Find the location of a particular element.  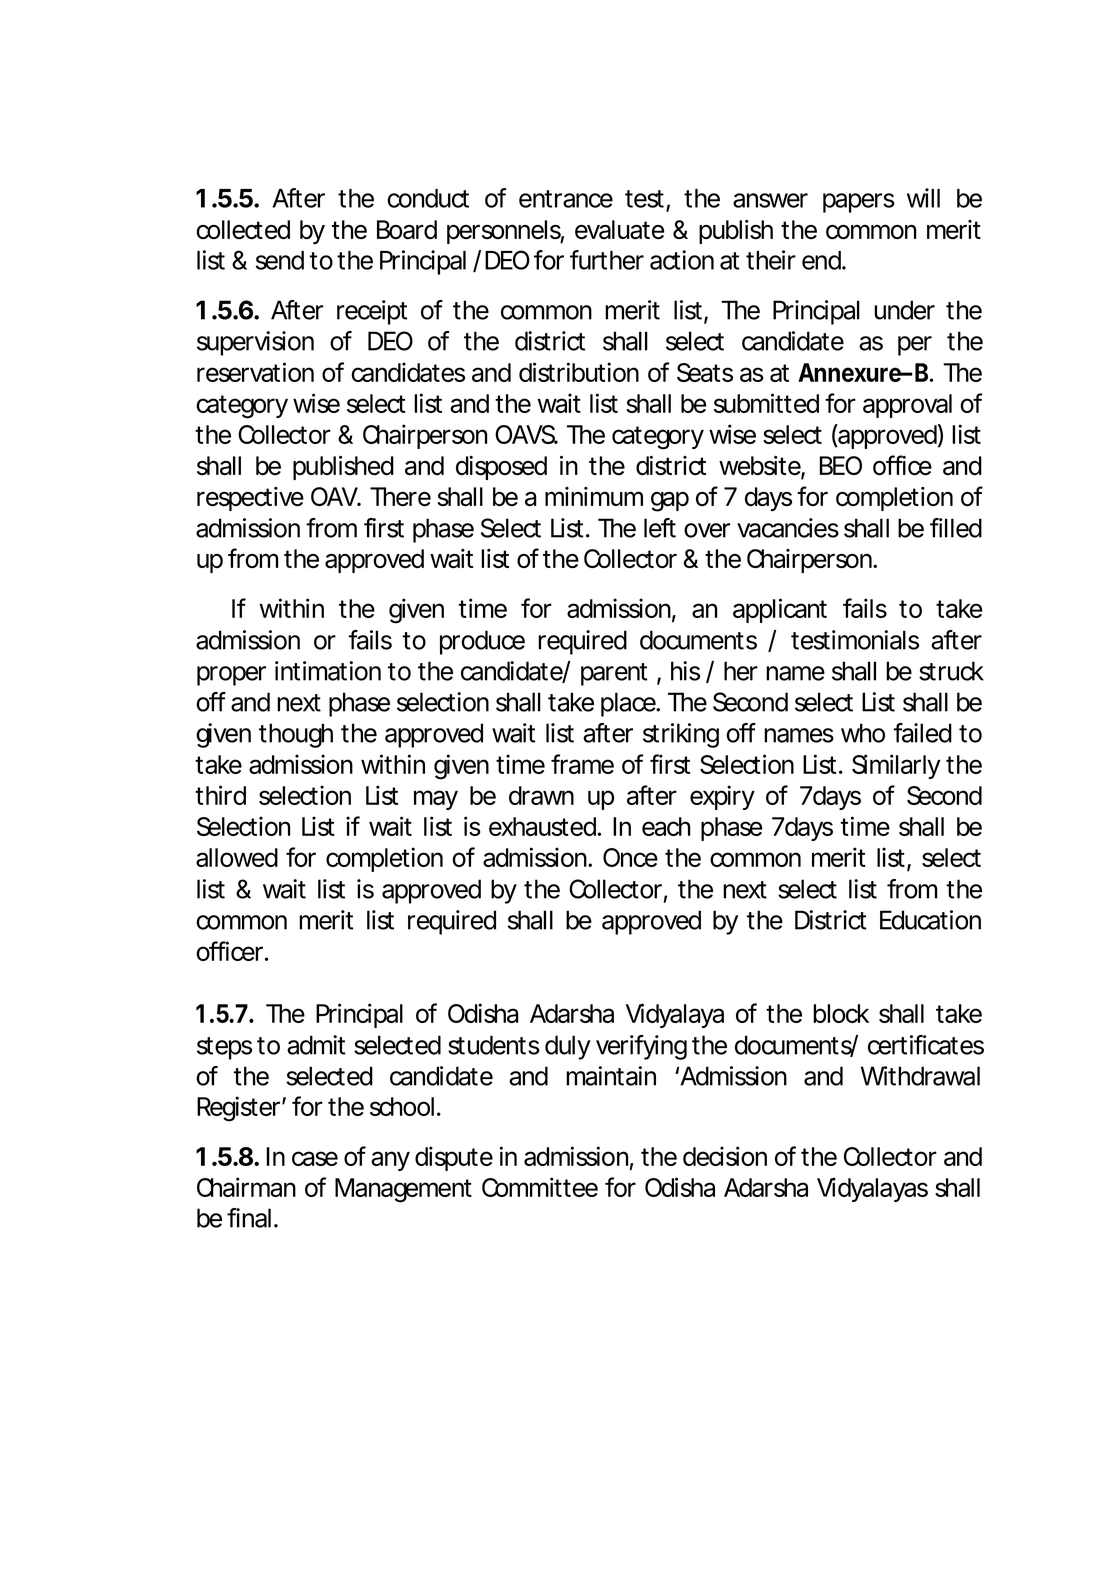

case is located at coordinates (315, 1158).
